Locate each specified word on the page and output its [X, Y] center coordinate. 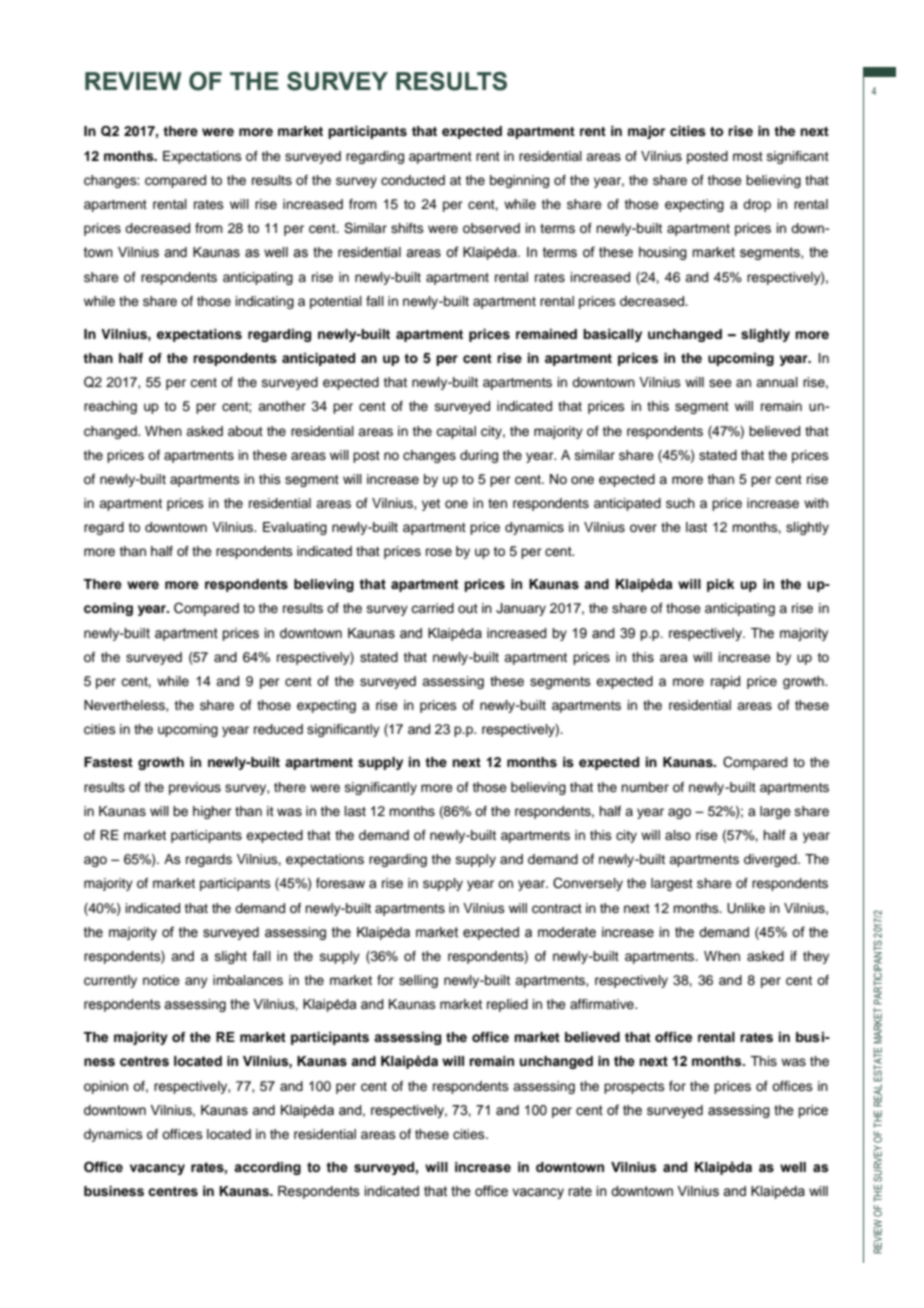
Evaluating [295, 528]
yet [431, 505]
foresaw [340, 883]
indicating [265, 302]
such [680, 503]
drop [757, 205]
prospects [634, 1088]
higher [212, 812]
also [678, 835]
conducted [413, 180]
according [267, 1168]
